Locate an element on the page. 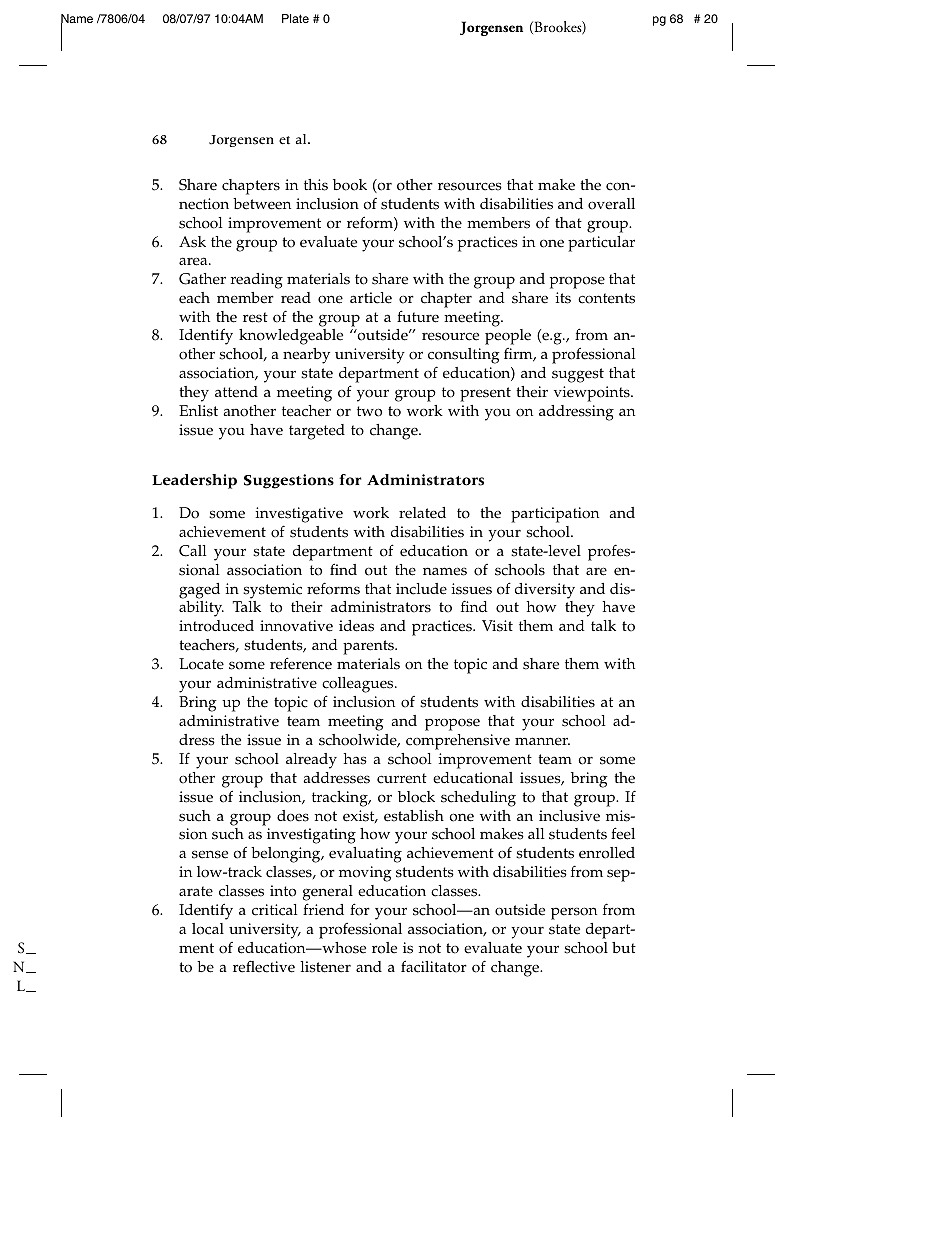 The image size is (952, 1233). diversity is located at coordinates (545, 591).
